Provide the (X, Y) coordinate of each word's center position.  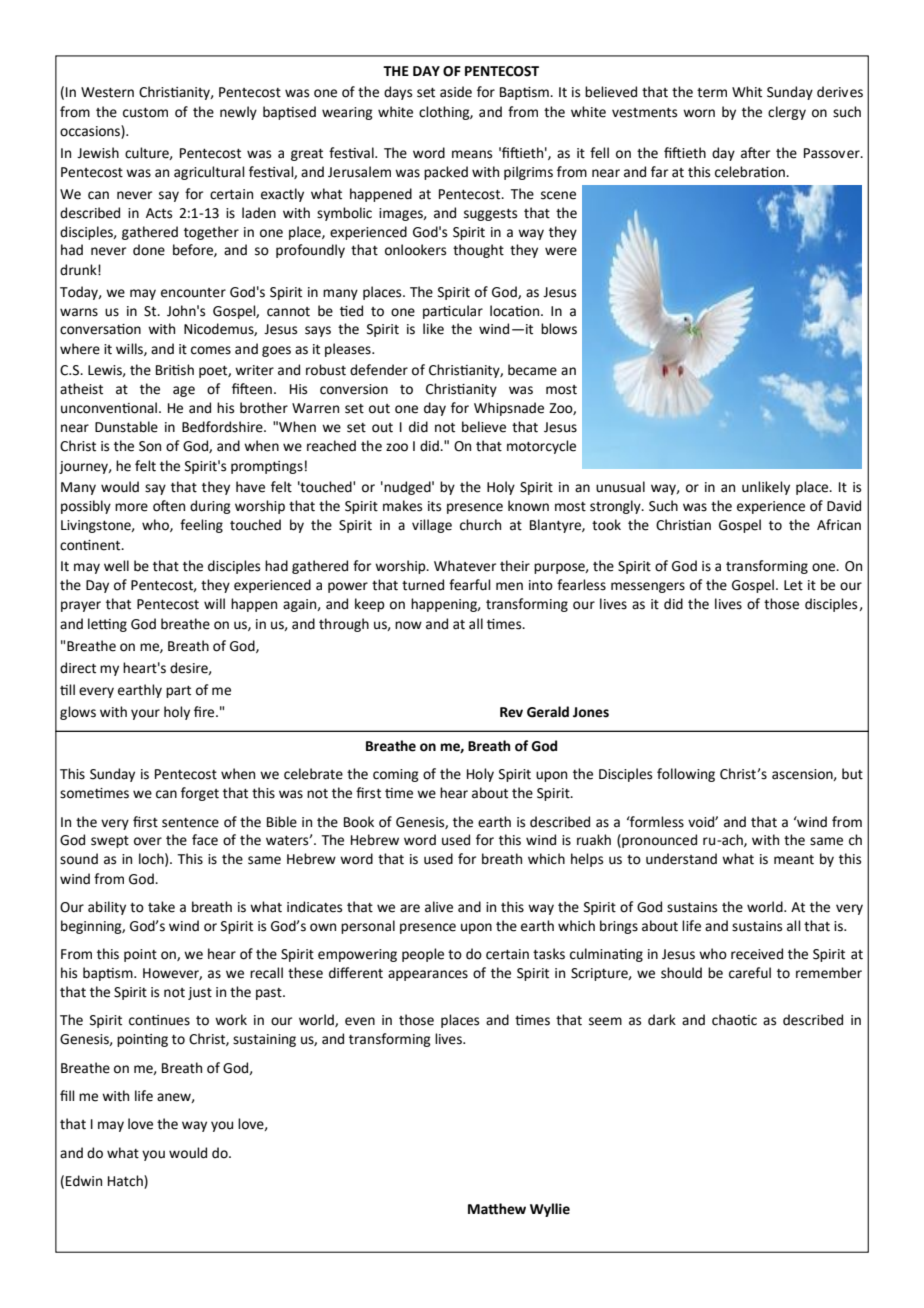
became (532, 370)
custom (145, 113)
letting (107, 625)
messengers (648, 587)
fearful (470, 585)
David (844, 506)
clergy (787, 113)
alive (439, 907)
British (175, 370)
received (757, 954)
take (161, 907)
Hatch (126, 1181)
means (472, 154)
